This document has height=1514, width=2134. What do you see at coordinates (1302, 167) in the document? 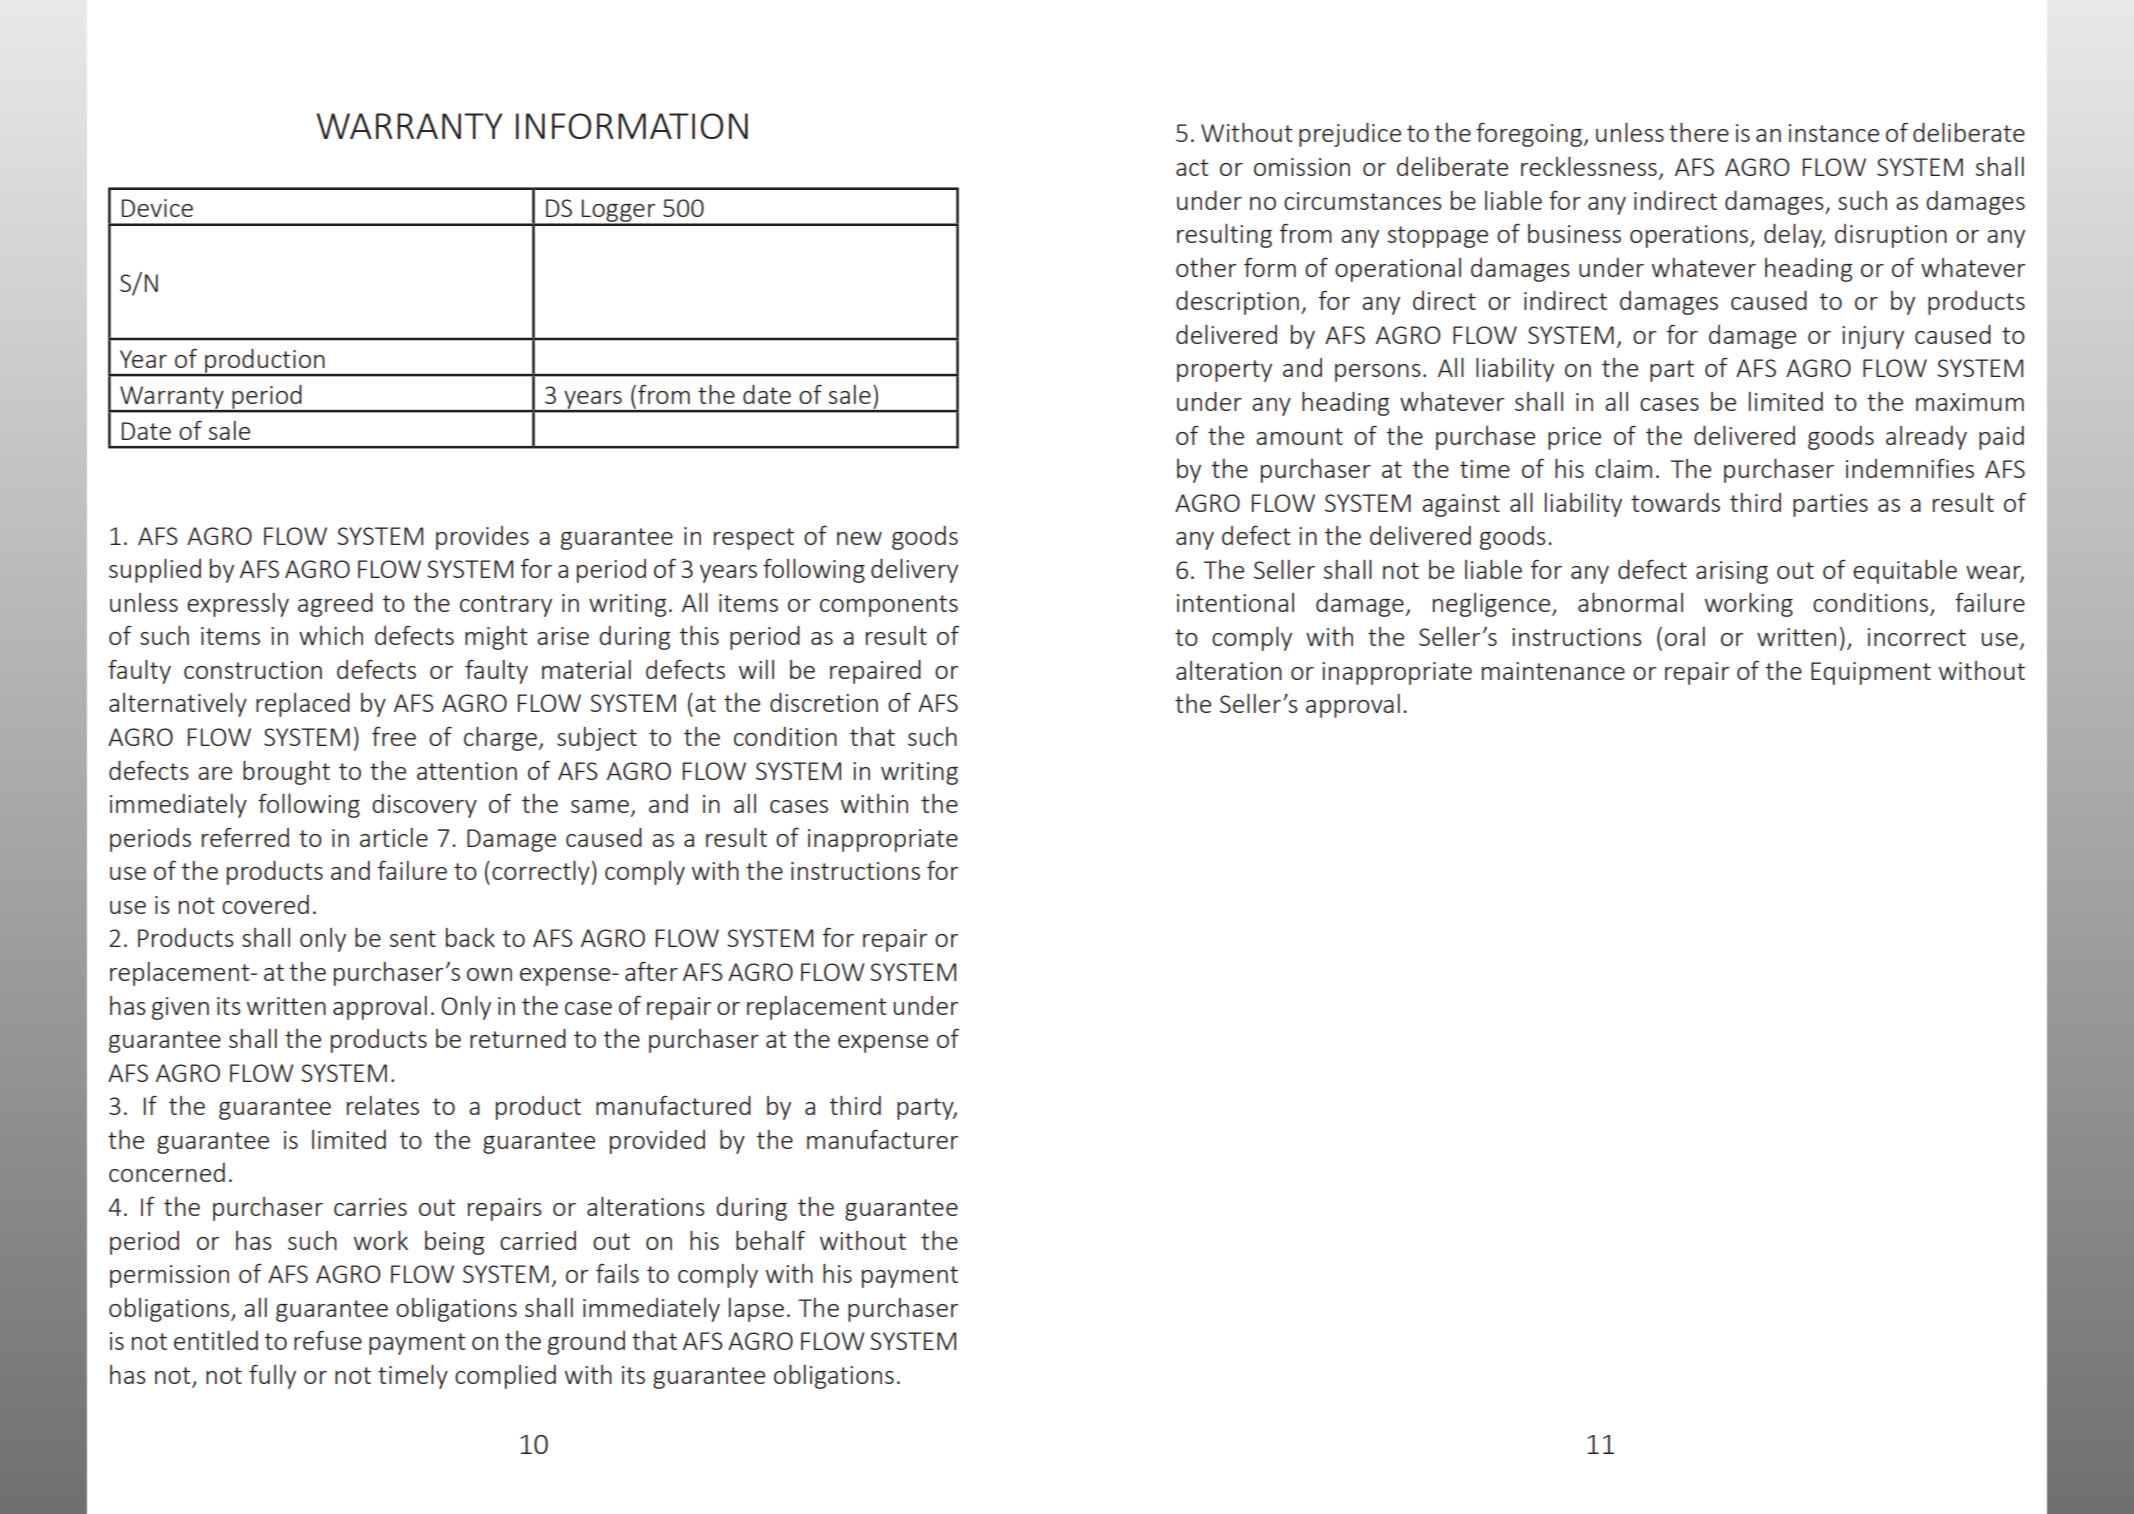
I see `omission` at bounding box center [1302, 167].
